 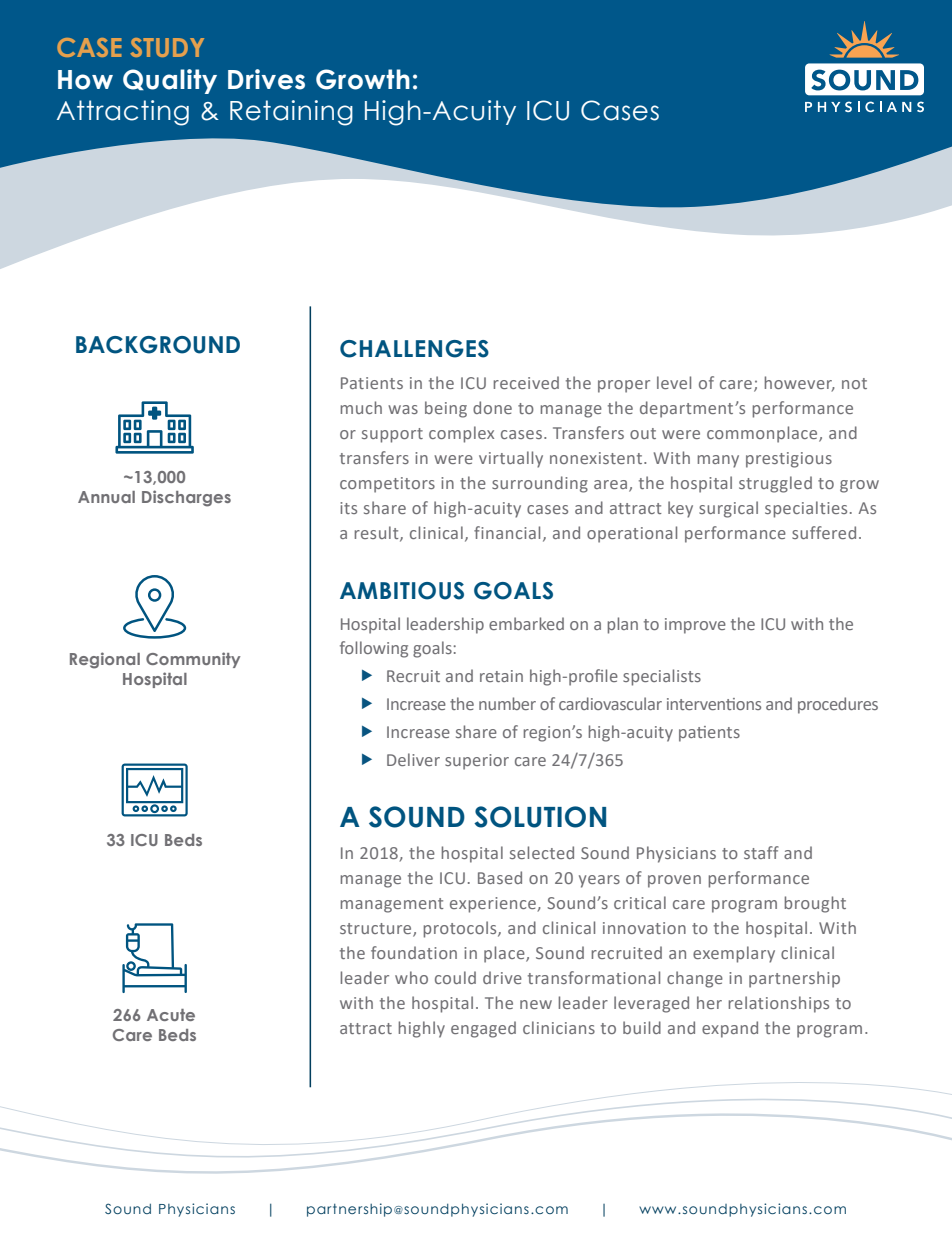 I want to click on relationships, so click(x=779, y=1004).
